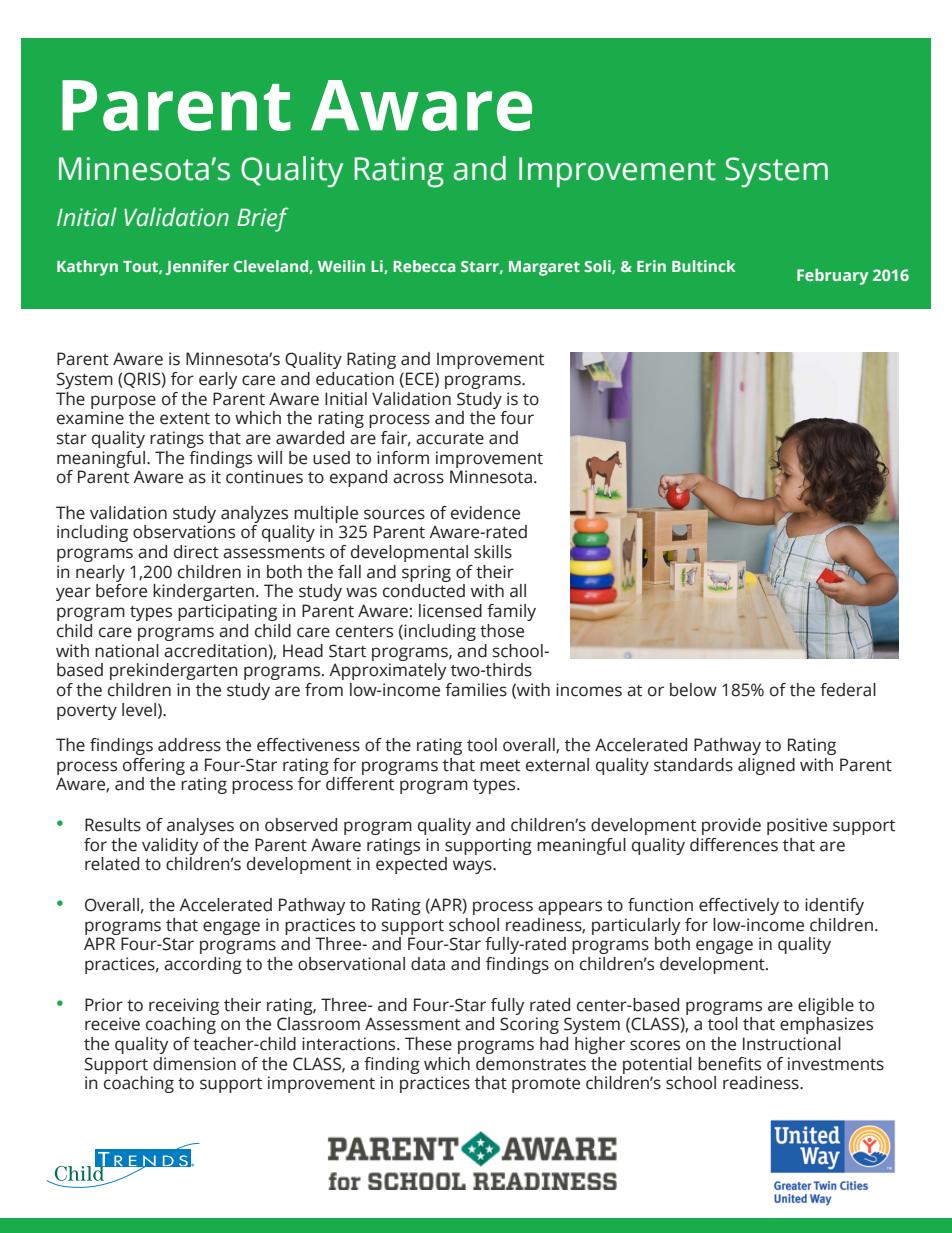  What do you see at coordinates (428, 1044) in the screenshot?
I see `These` at bounding box center [428, 1044].
